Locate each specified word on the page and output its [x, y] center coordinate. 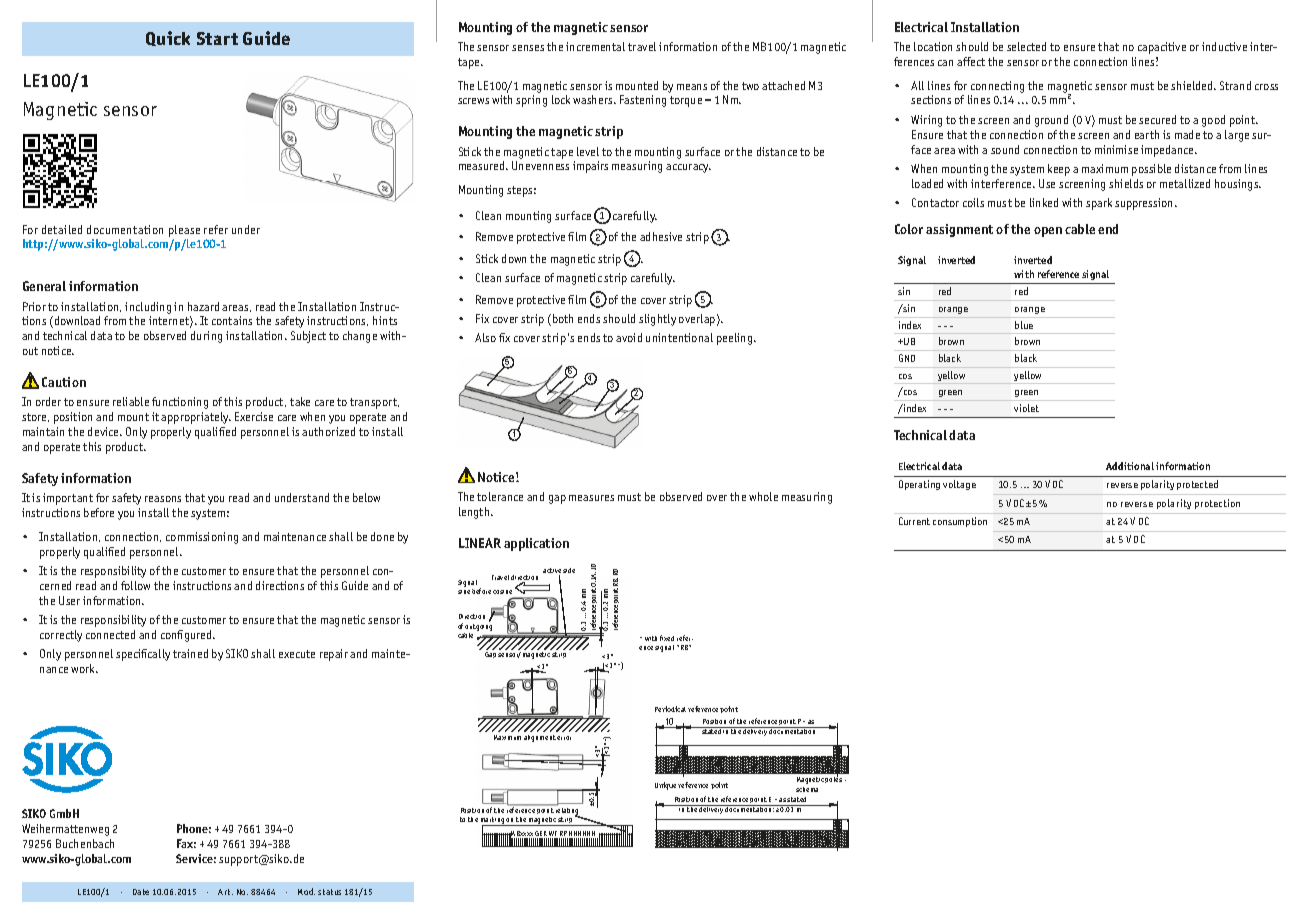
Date [141, 892]
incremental [595, 46]
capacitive [1162, 48]
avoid [629, 337]
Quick [168, 38]
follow [135, 585]
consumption [960, 522]
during [206, 337]
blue [1024, 325]
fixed [667, 638]
